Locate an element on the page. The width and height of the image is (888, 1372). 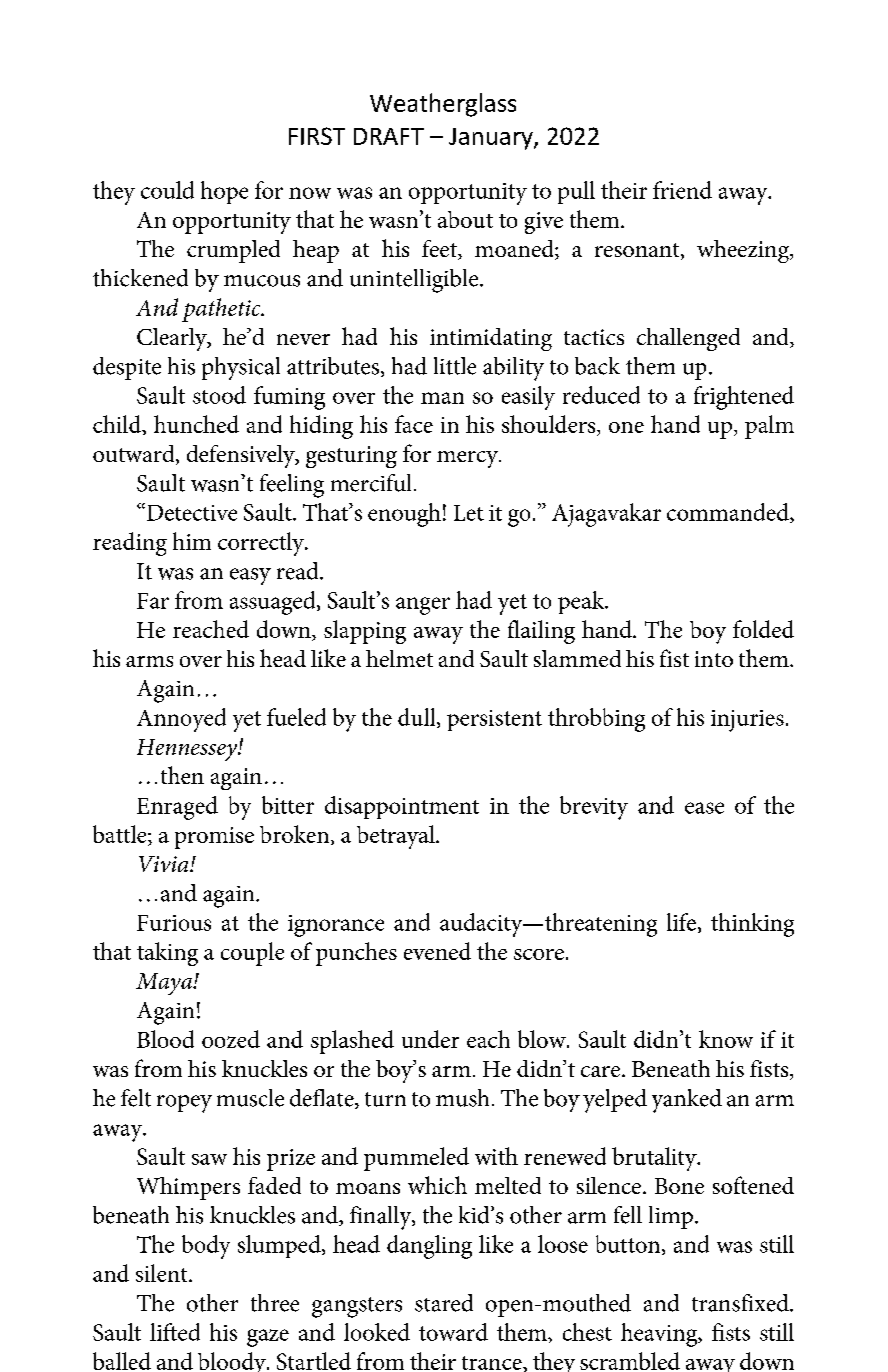
friend is located at coordinates (682, 190).
